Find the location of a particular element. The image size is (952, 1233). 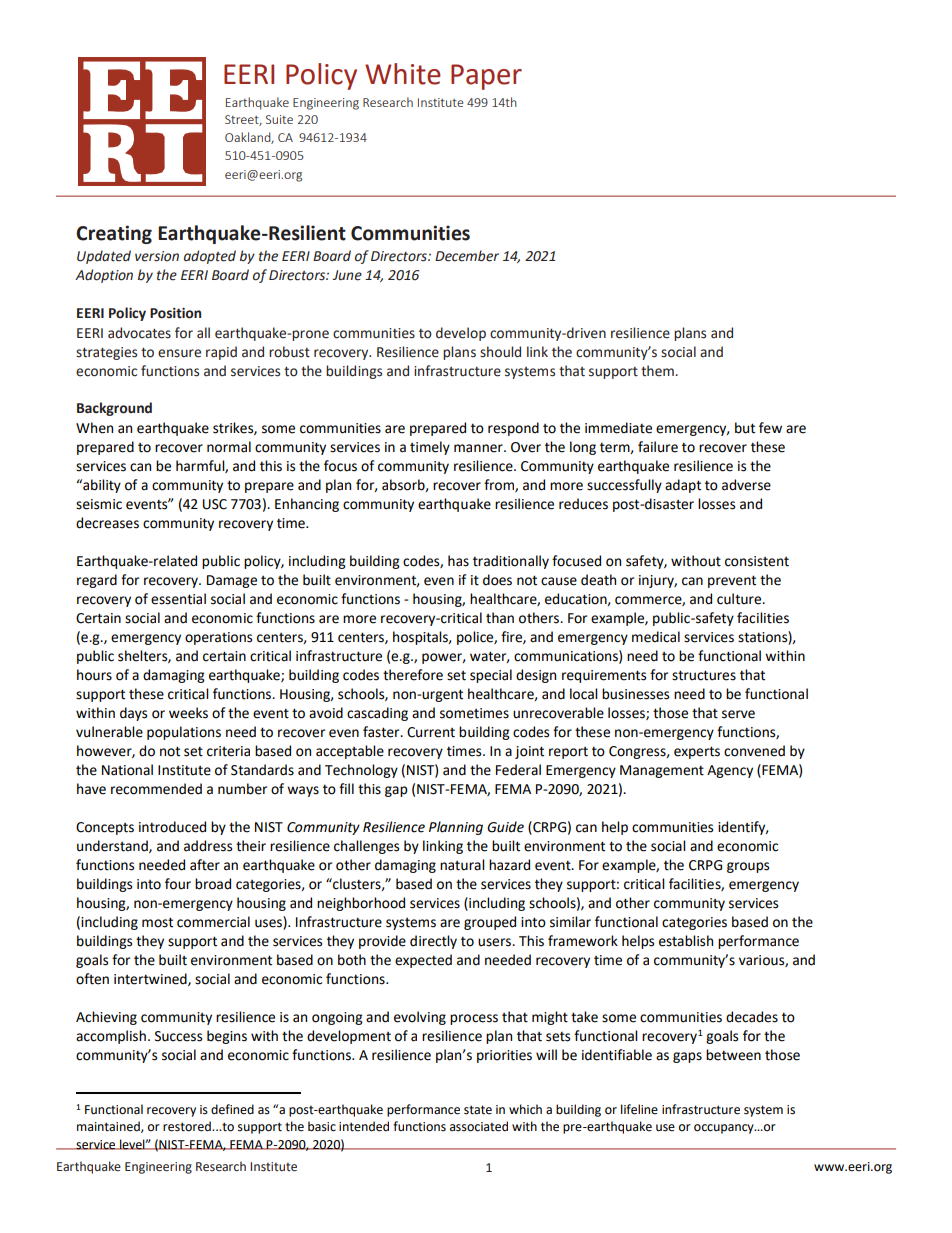

adapt is located at coordinates (683, 486).
